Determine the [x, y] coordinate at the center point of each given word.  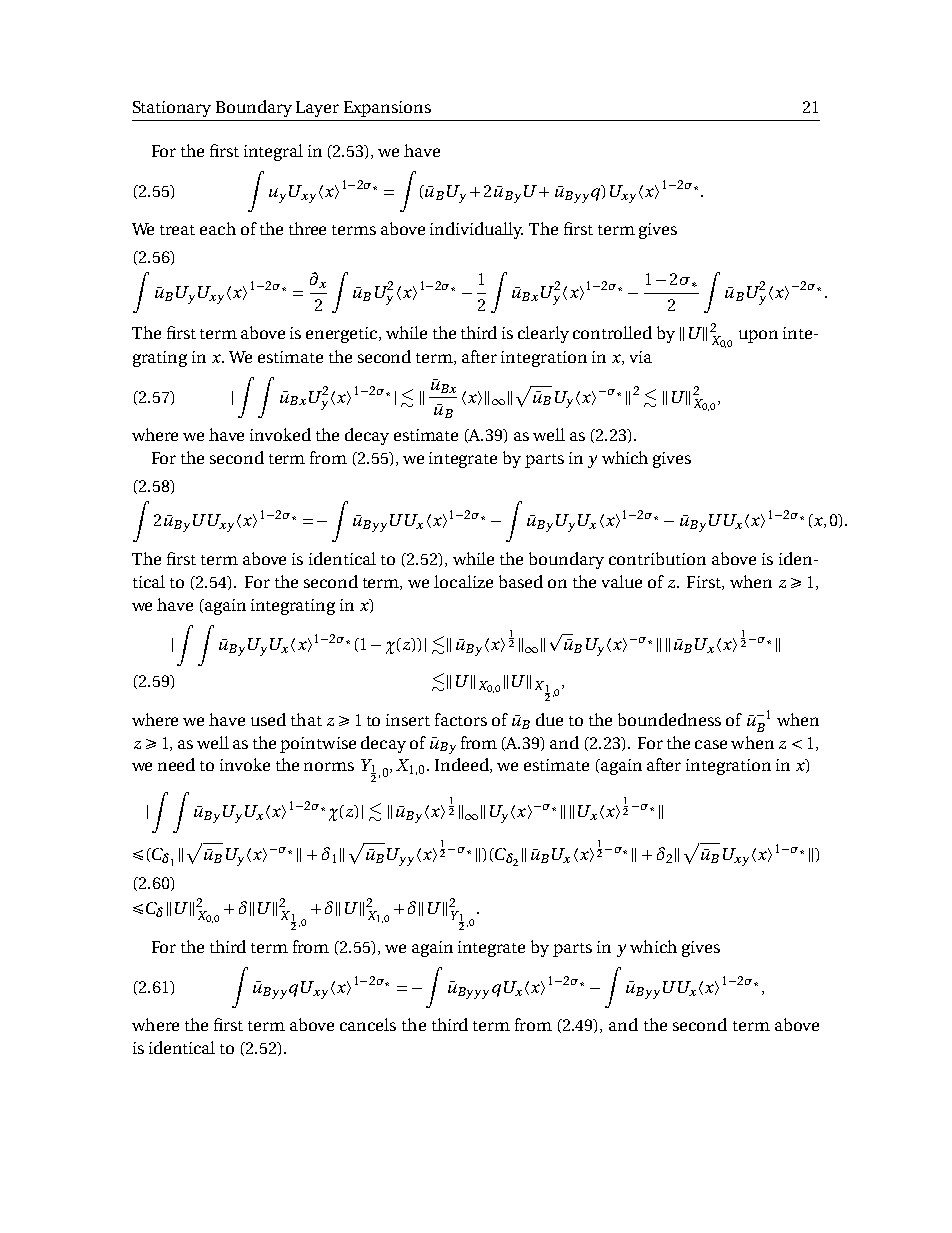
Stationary [172, 109]
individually [476, 230]
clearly [543, 334]
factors [461, 719]
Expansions [387, 109]
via [641, 357]
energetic [343, 335]
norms [329, 766]
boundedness [669, 719]
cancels [368, 1024]
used [268, 719]
